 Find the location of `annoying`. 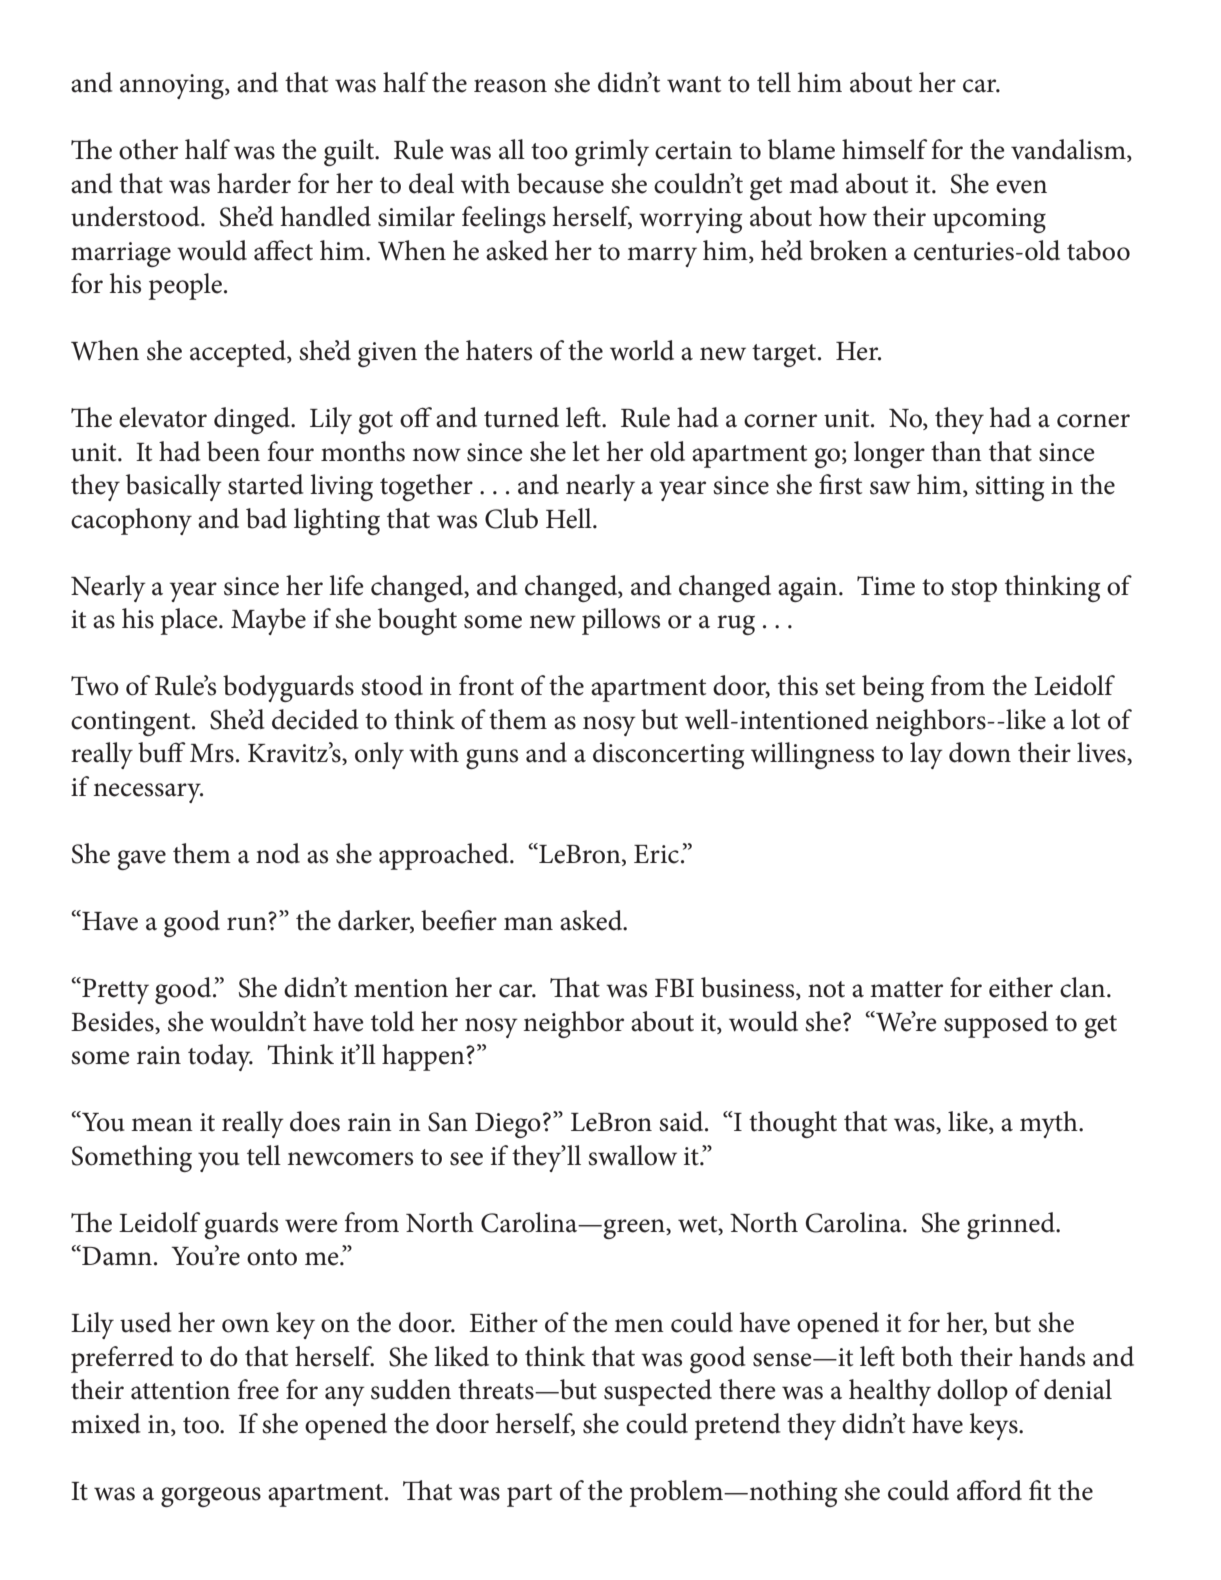

annoying is located at coordinates (173, 86).
